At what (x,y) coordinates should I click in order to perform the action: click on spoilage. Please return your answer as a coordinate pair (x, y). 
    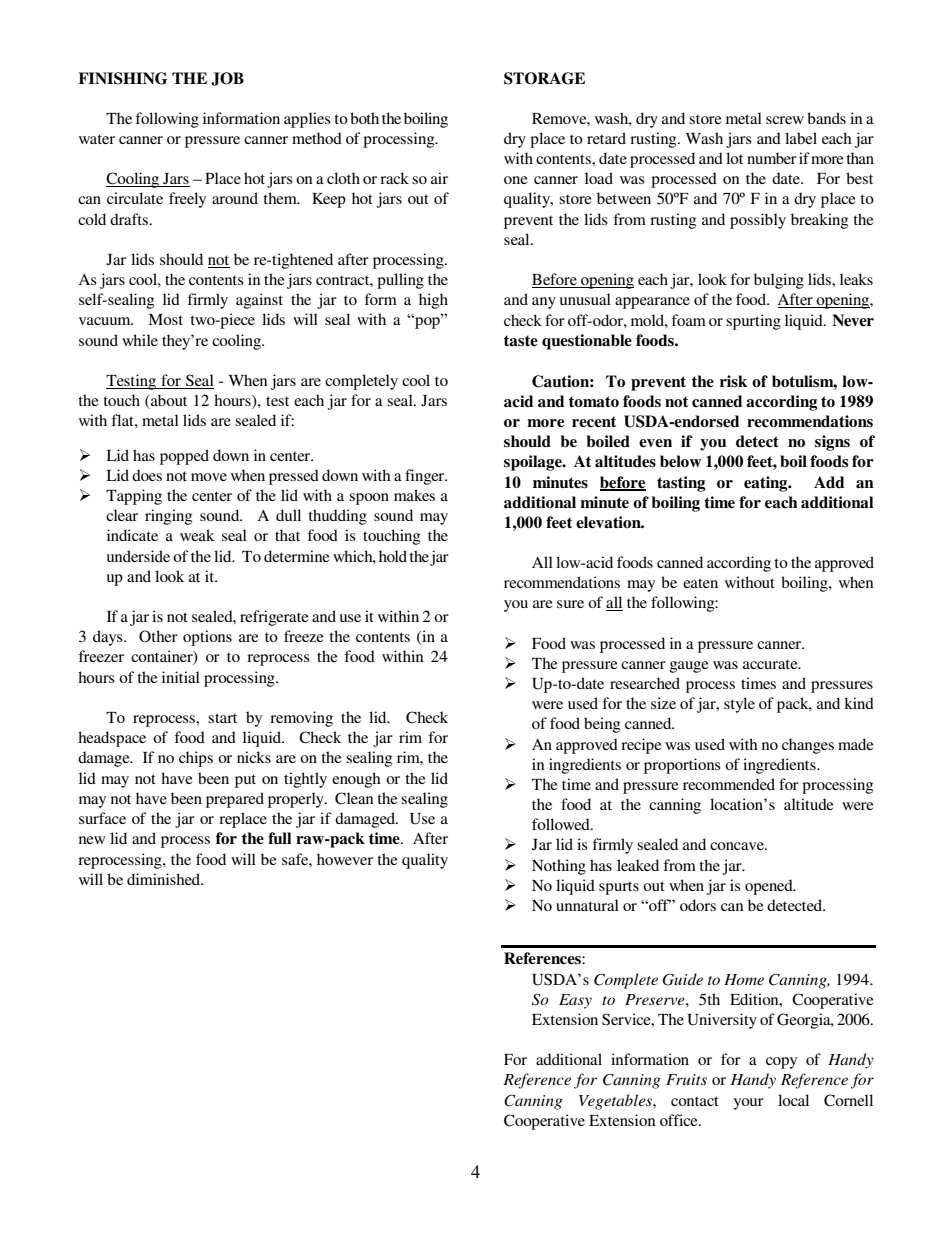
    Looking at the image, I should click on (534, 463).
